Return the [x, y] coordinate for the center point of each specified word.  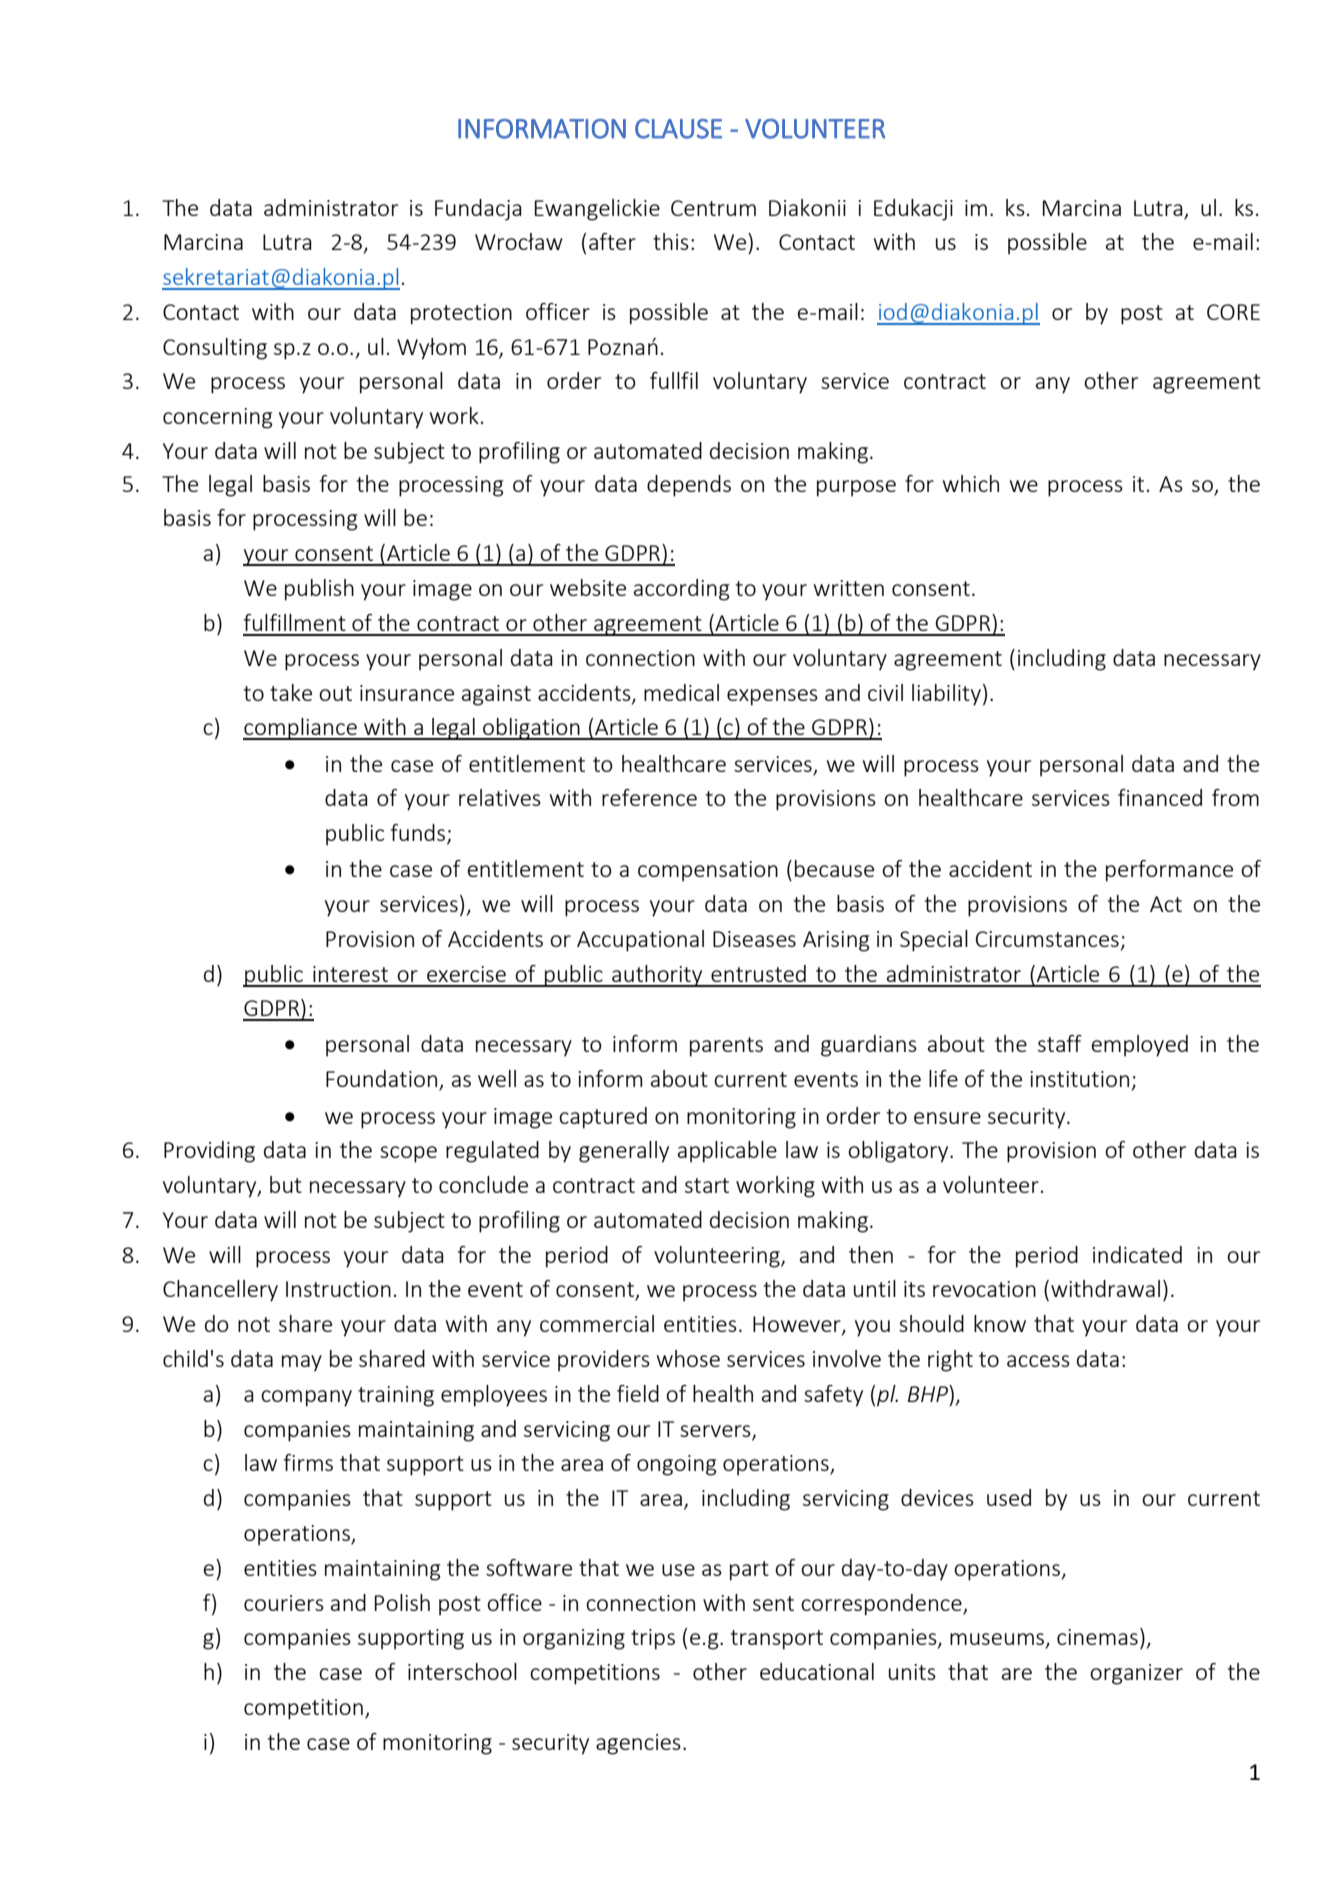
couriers [284, 1603]
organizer [1136, 1674]
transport [777, 1640]
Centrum [713, 208]
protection [461, 314]
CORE [1233, 312]
